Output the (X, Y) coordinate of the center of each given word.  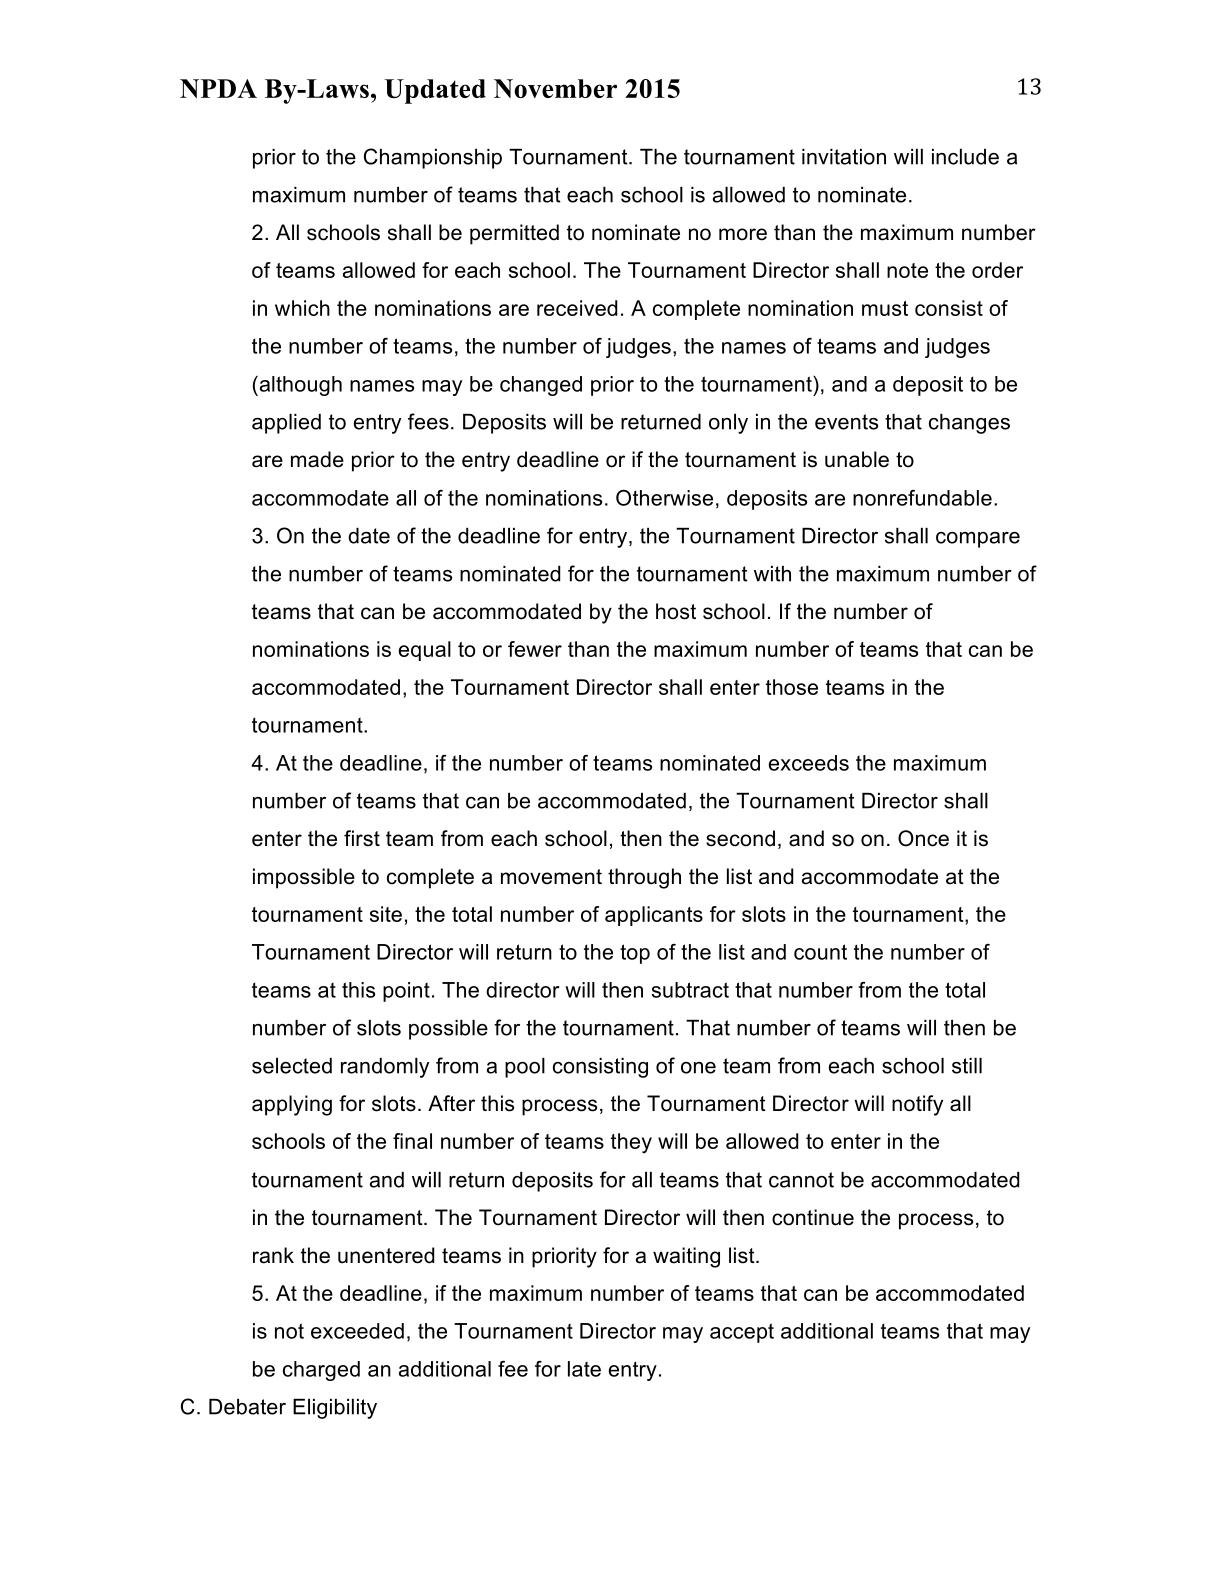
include (965, 157)
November (555, 88)
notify (917, 1105)
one (698, 1068)
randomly (385, 1068)
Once (923, 838)
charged (321, 1371)
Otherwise (664, 498)
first (362, 838)
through (644, 878)
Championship (433, 158)
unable (857, 459)
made (317, 459)
